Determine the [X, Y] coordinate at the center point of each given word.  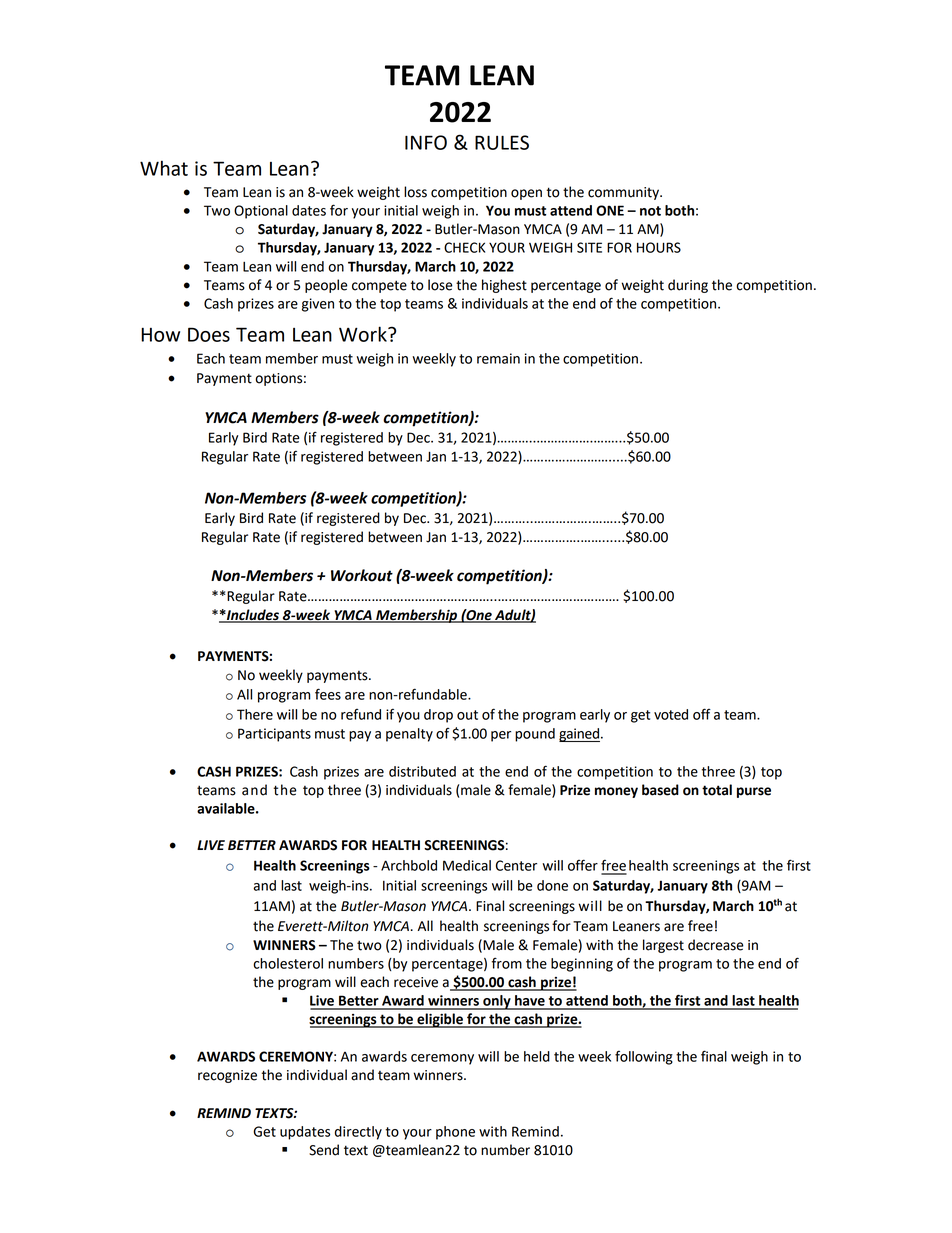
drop [438, 716]
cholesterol [288, 963]
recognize [227, 1076]
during [688, 286]
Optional [261, 212]
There [255, 714]
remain [498, 358]
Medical [467, 865]
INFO [426, 142]
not [650, 211]
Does [209, 334]
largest [663, 946]
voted [671, 714]
